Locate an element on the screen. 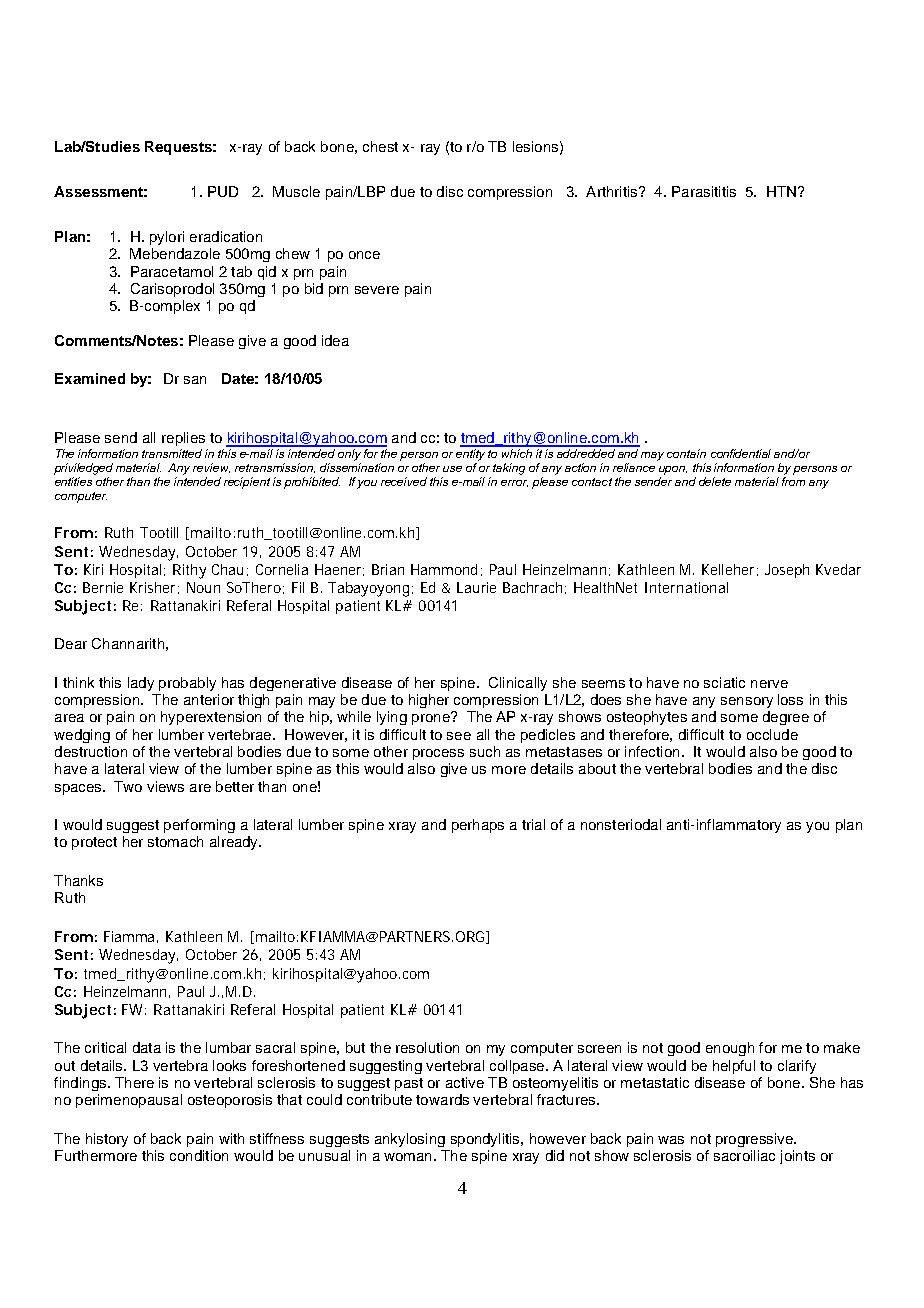 Image resolution: width=924 pixels, height=1308 pixels. sciatic is located at coordinates (724, 682).
